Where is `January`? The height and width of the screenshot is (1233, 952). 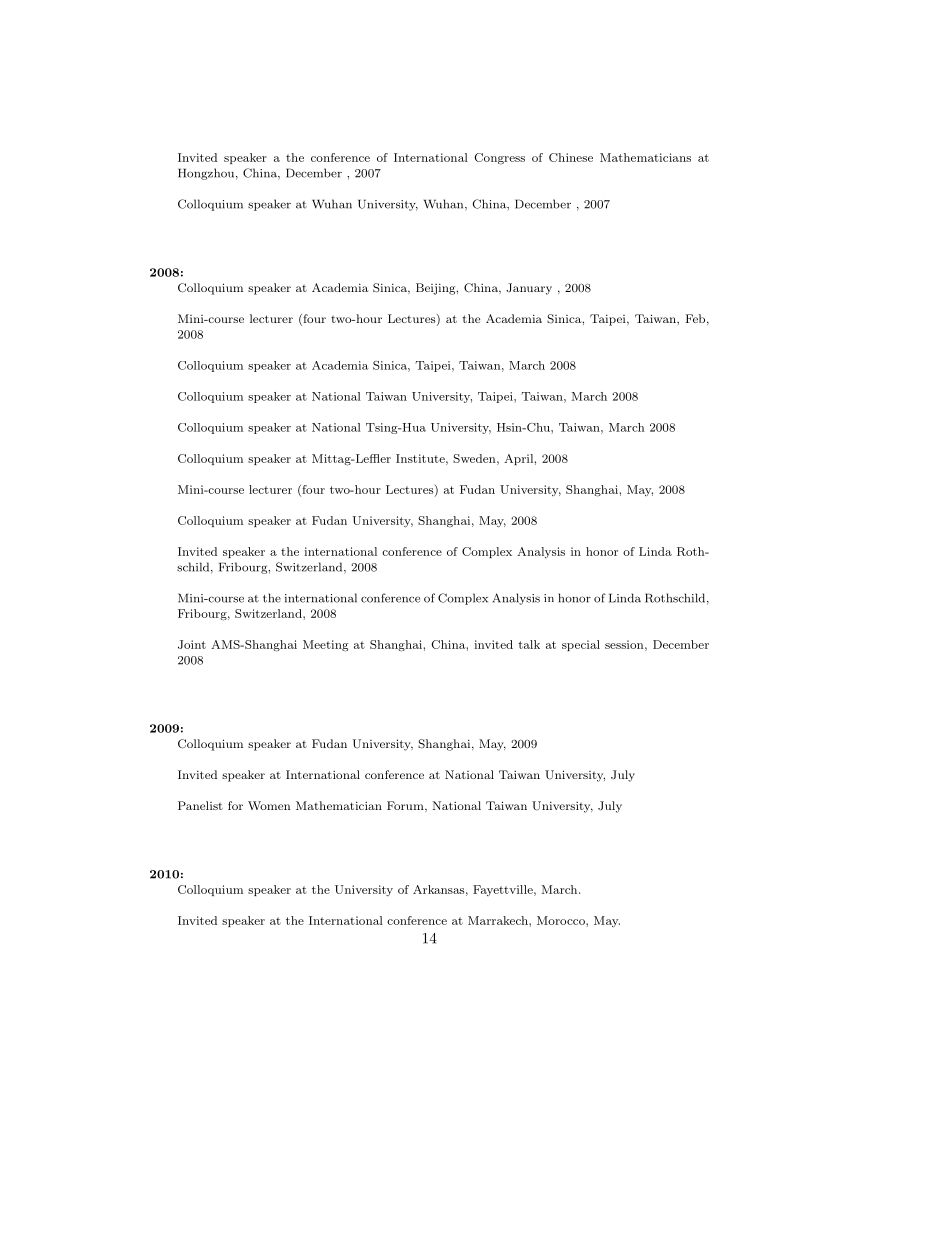 January is located at coordinates (529, 289).
